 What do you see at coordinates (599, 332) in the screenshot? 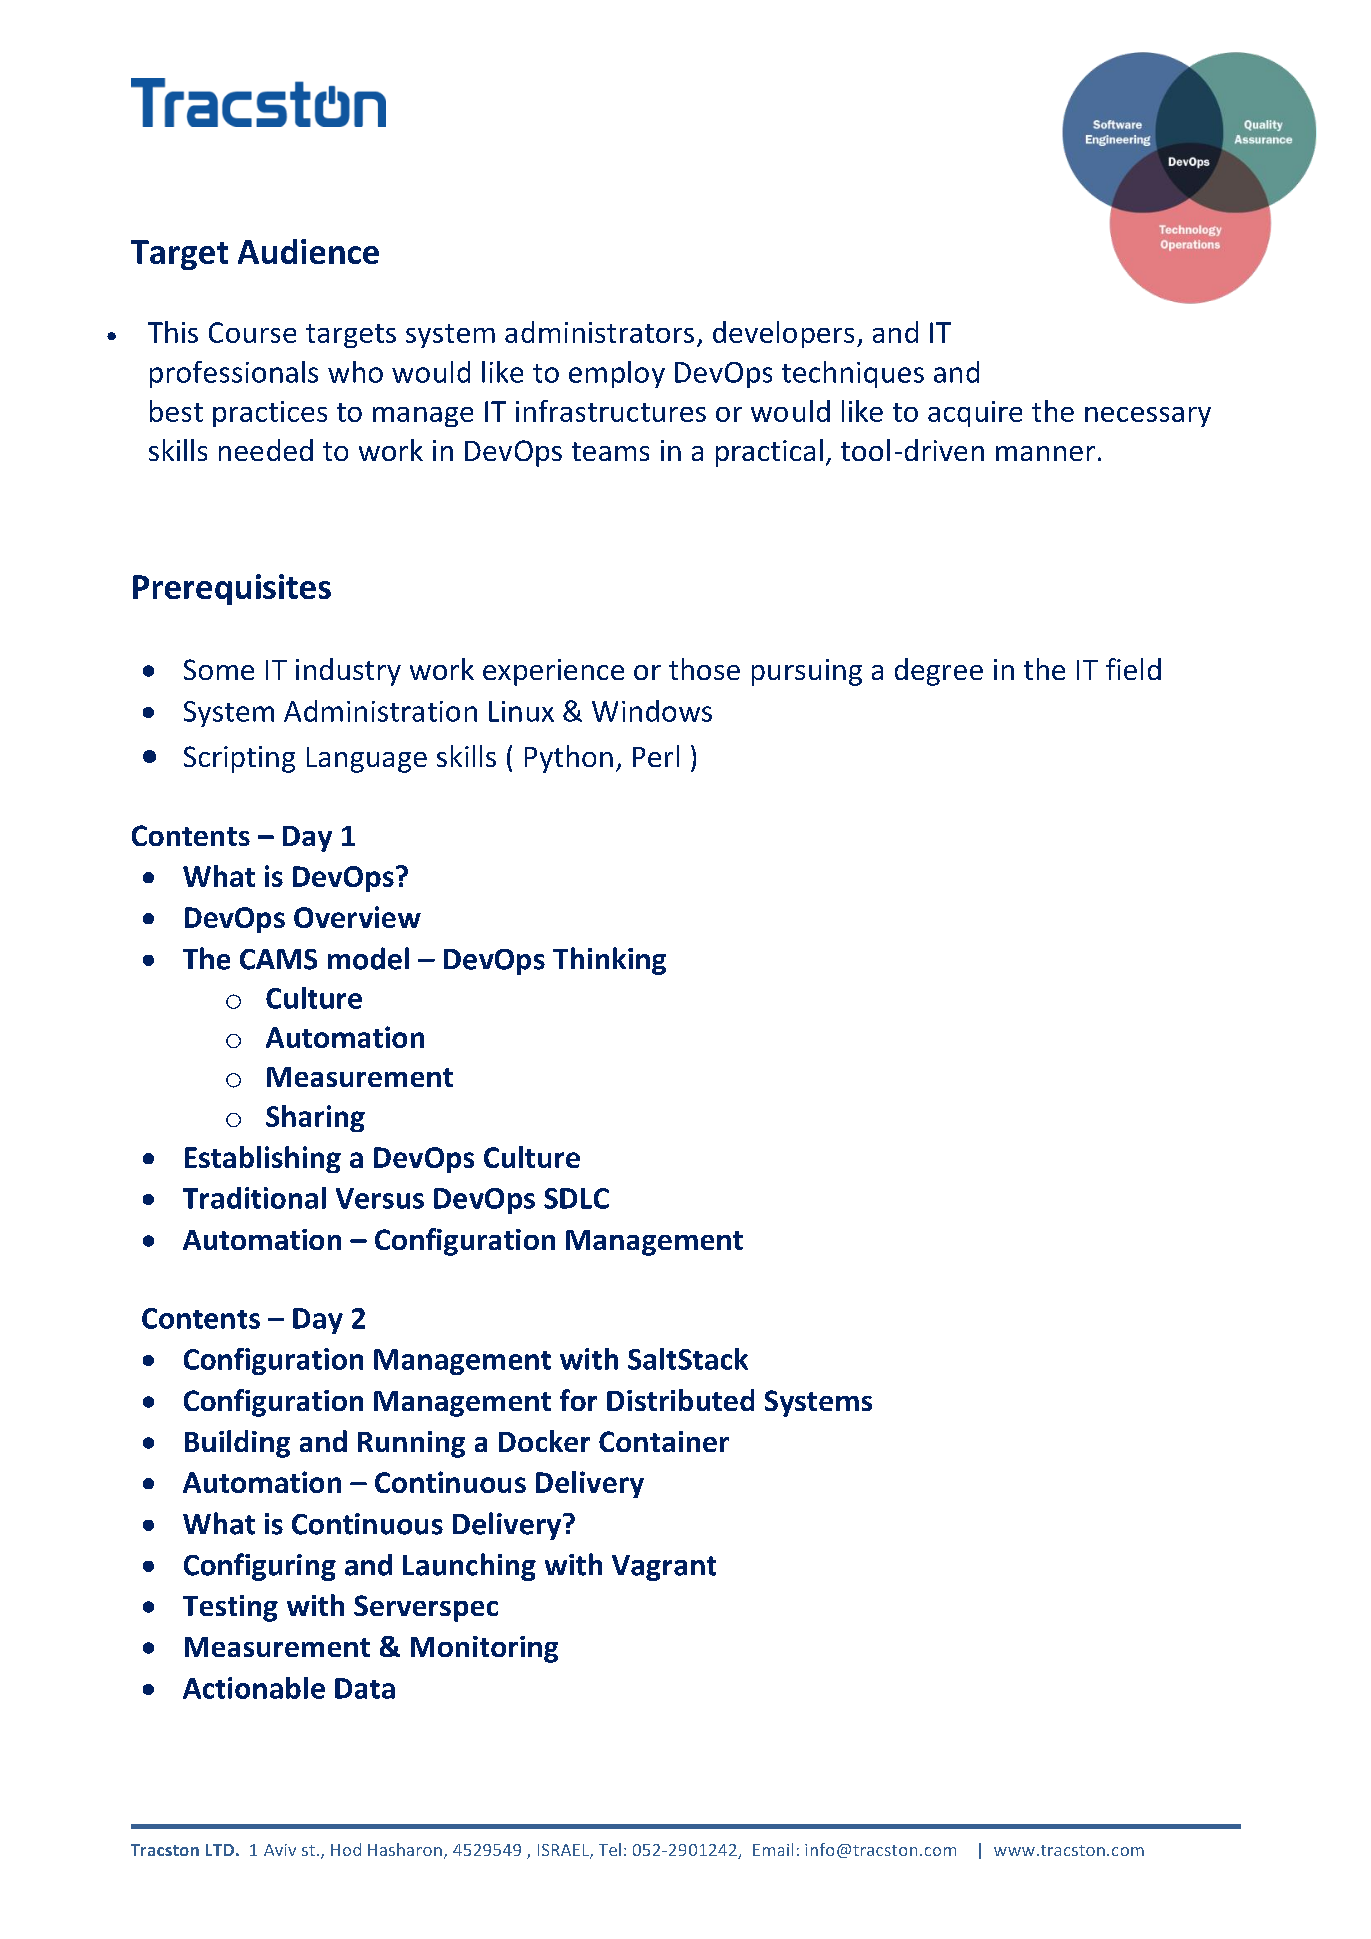
I see `administrators` at bounding box center [599, 332].
